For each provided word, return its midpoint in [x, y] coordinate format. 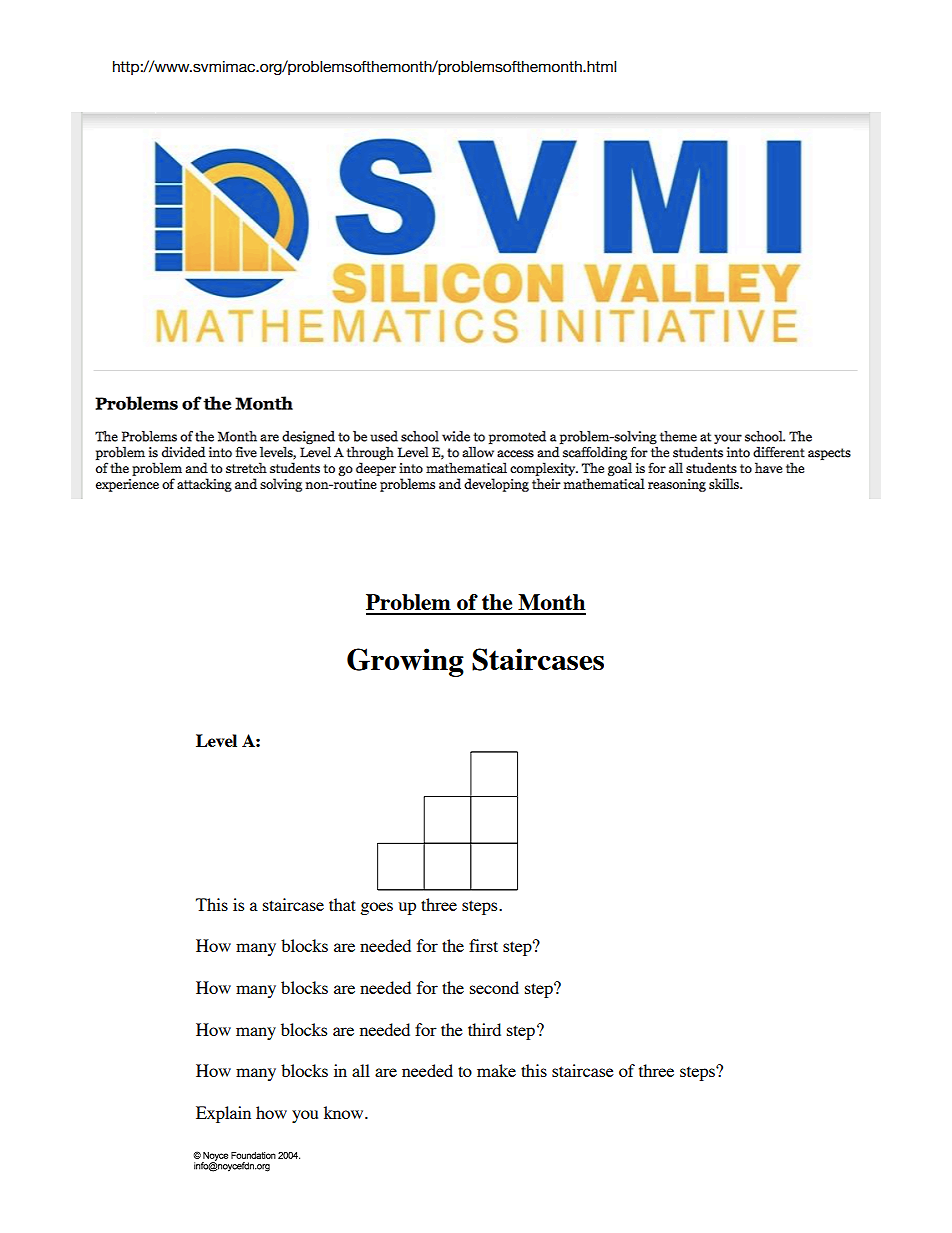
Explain [223, 1114]
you [305, 1116]
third [484, 1029]
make [496, 1070]
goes [376, 908]
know [345, 1112]
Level [216, 740]
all [361, 1070]
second [494, 987]
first [483, 945]
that [342, 904]
